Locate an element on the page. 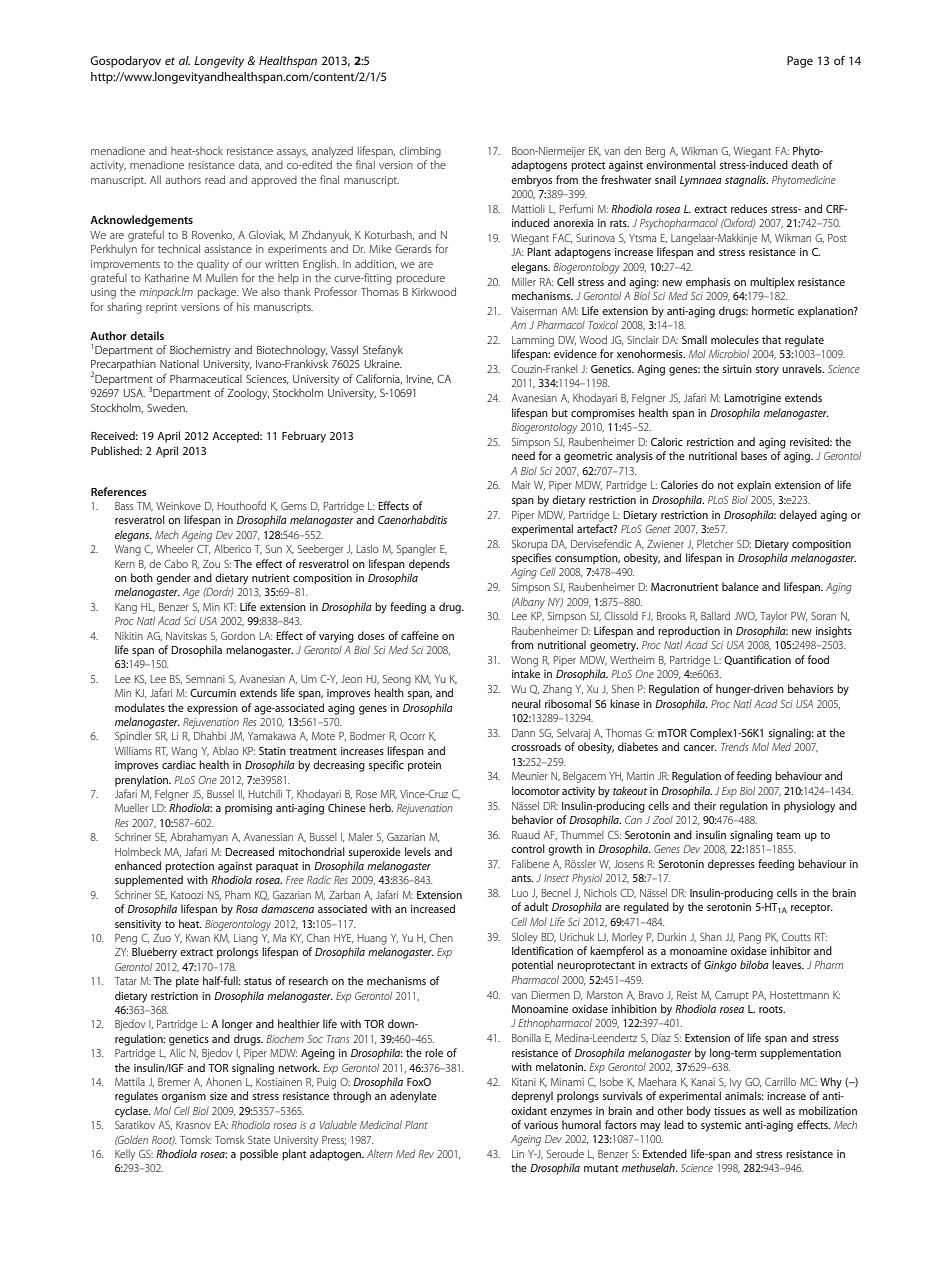 This image has height=1270, width=952. various is located at coordinates (541, 1125).
